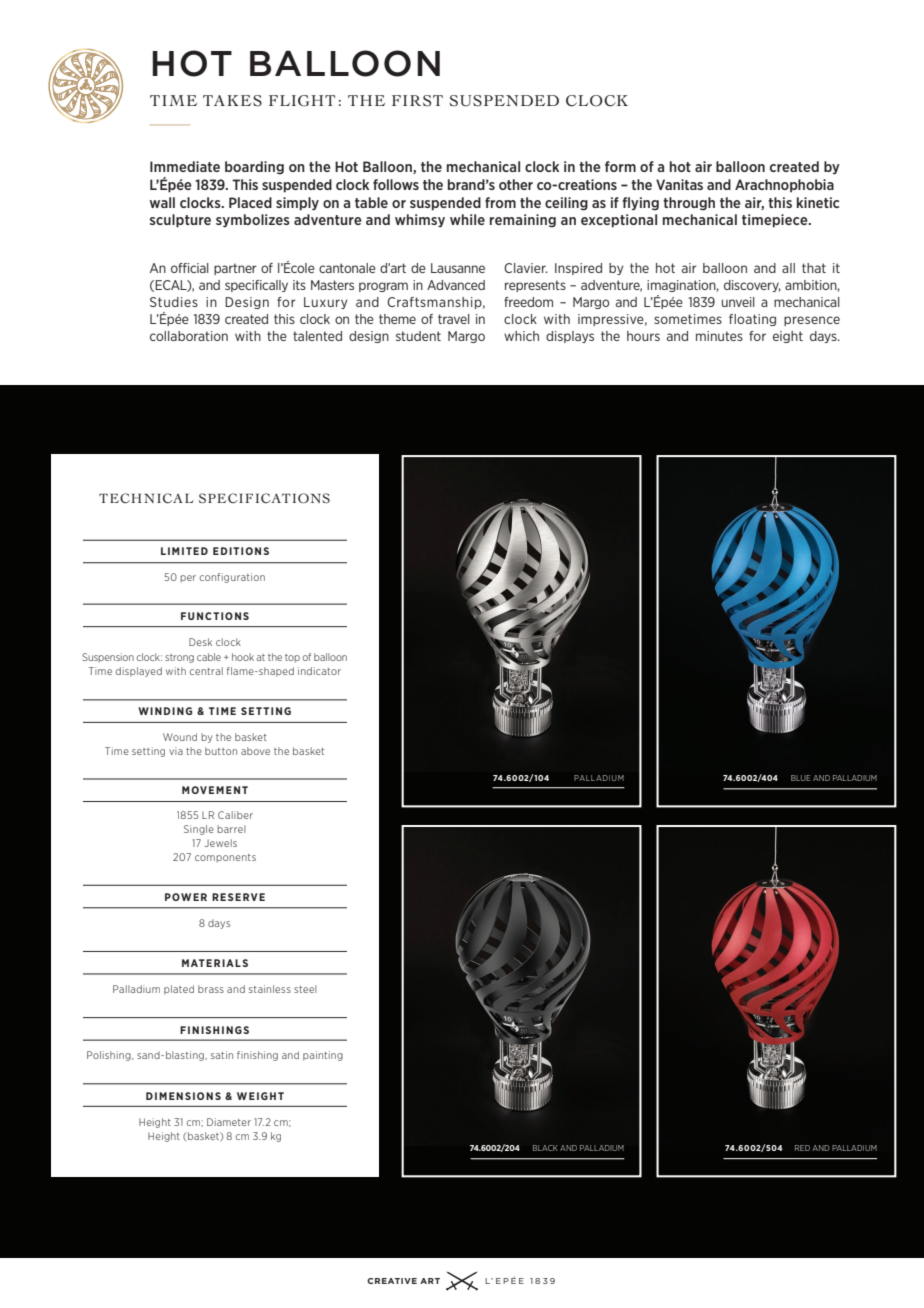 This screenshot has height=1308, width=924. Describe the element at coordinates (185, 166) in the screenshot. I see `Immediate` at that location.
